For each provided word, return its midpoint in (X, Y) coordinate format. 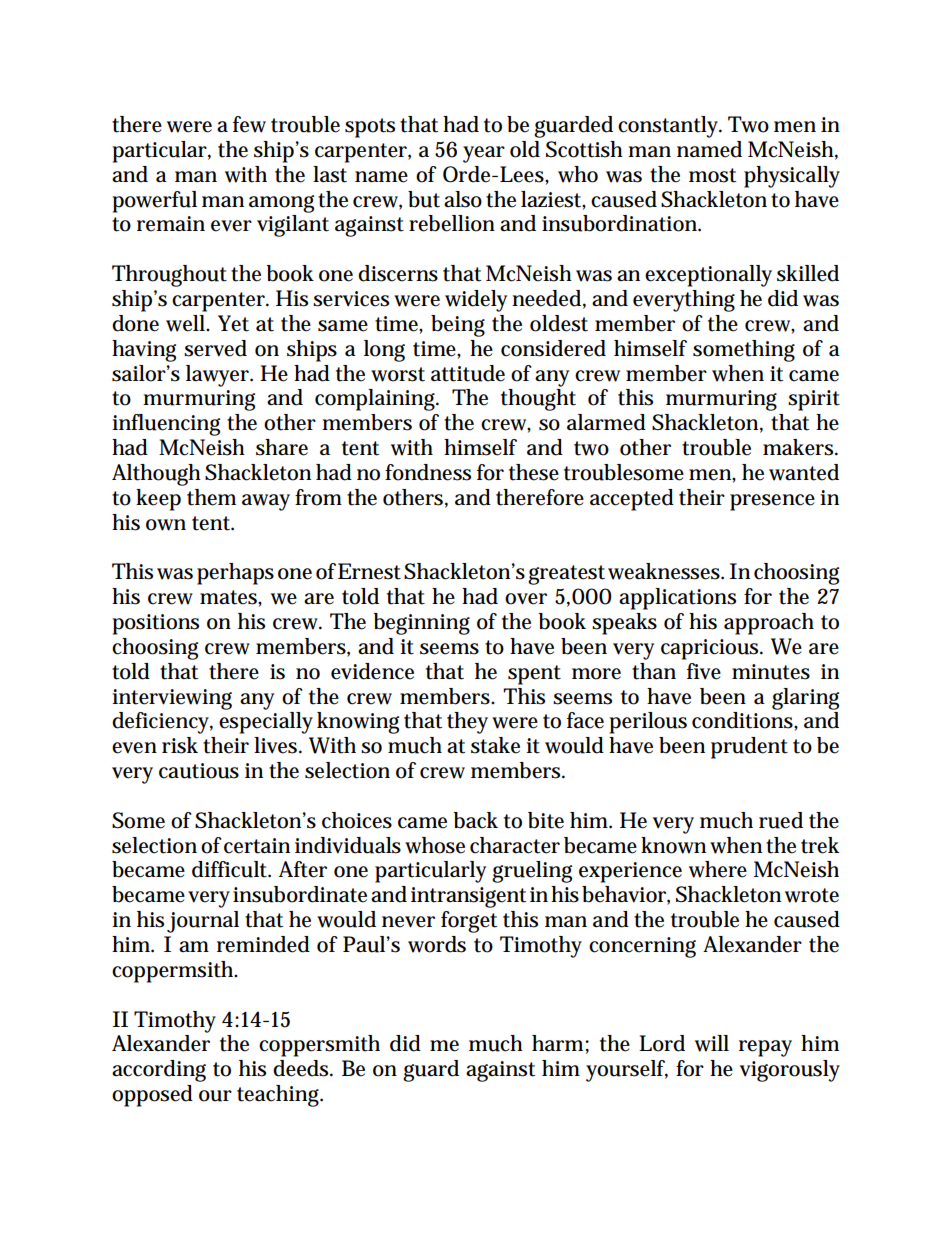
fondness (428, 472)
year (484, 154)
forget (469, 922)
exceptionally (708, 276)
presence (772, 502)
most (712, 175)
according (159, 1071)
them (211, 497)
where (718, 869)
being (458, 326)
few (249, 124)
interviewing (172, 699)
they (467, 723)
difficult (230, 869)
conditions (742, 720)
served (215, 348)
